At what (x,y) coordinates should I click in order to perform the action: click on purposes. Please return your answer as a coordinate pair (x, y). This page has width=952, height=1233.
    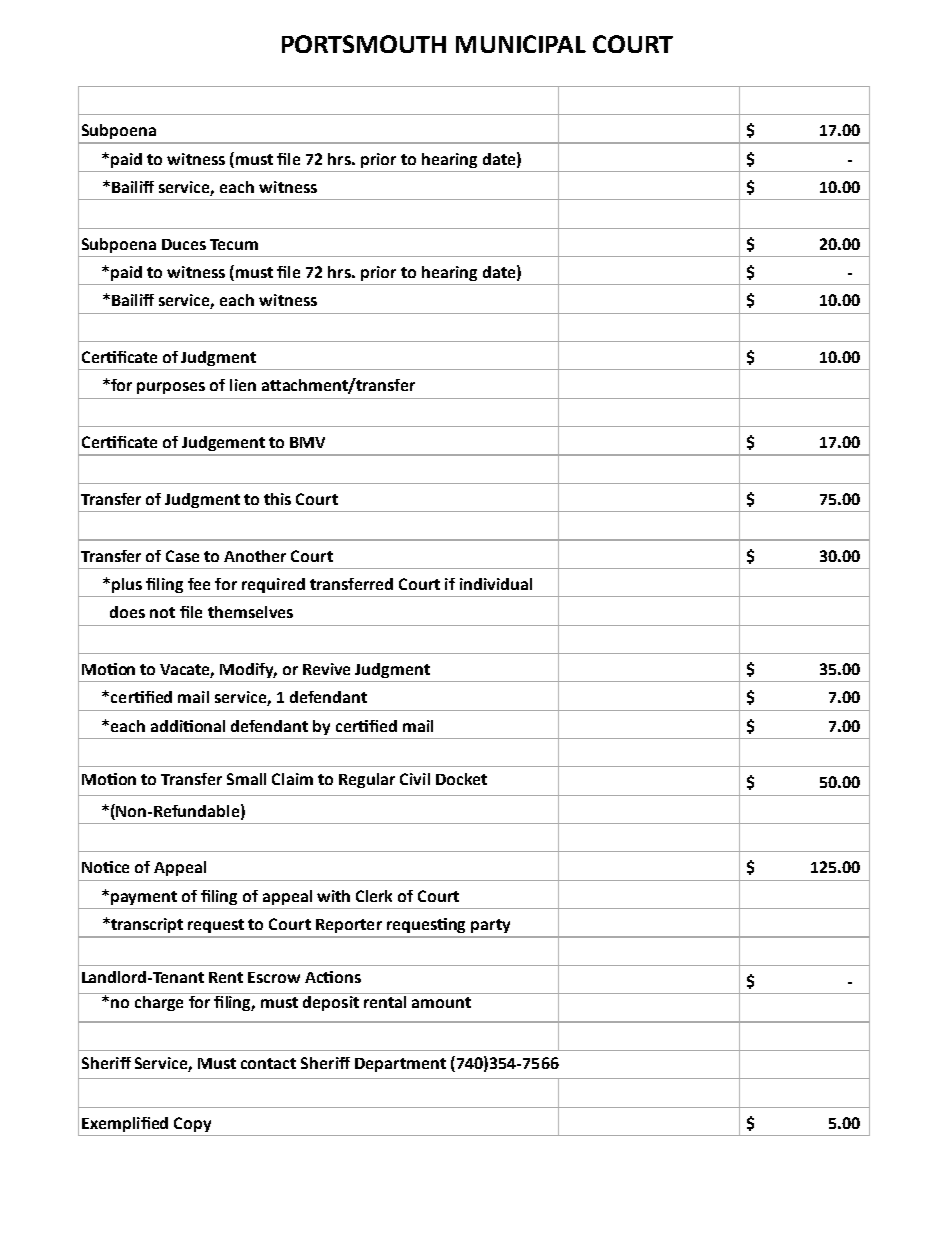
    Looking at the image, I should click on (171, 388).
